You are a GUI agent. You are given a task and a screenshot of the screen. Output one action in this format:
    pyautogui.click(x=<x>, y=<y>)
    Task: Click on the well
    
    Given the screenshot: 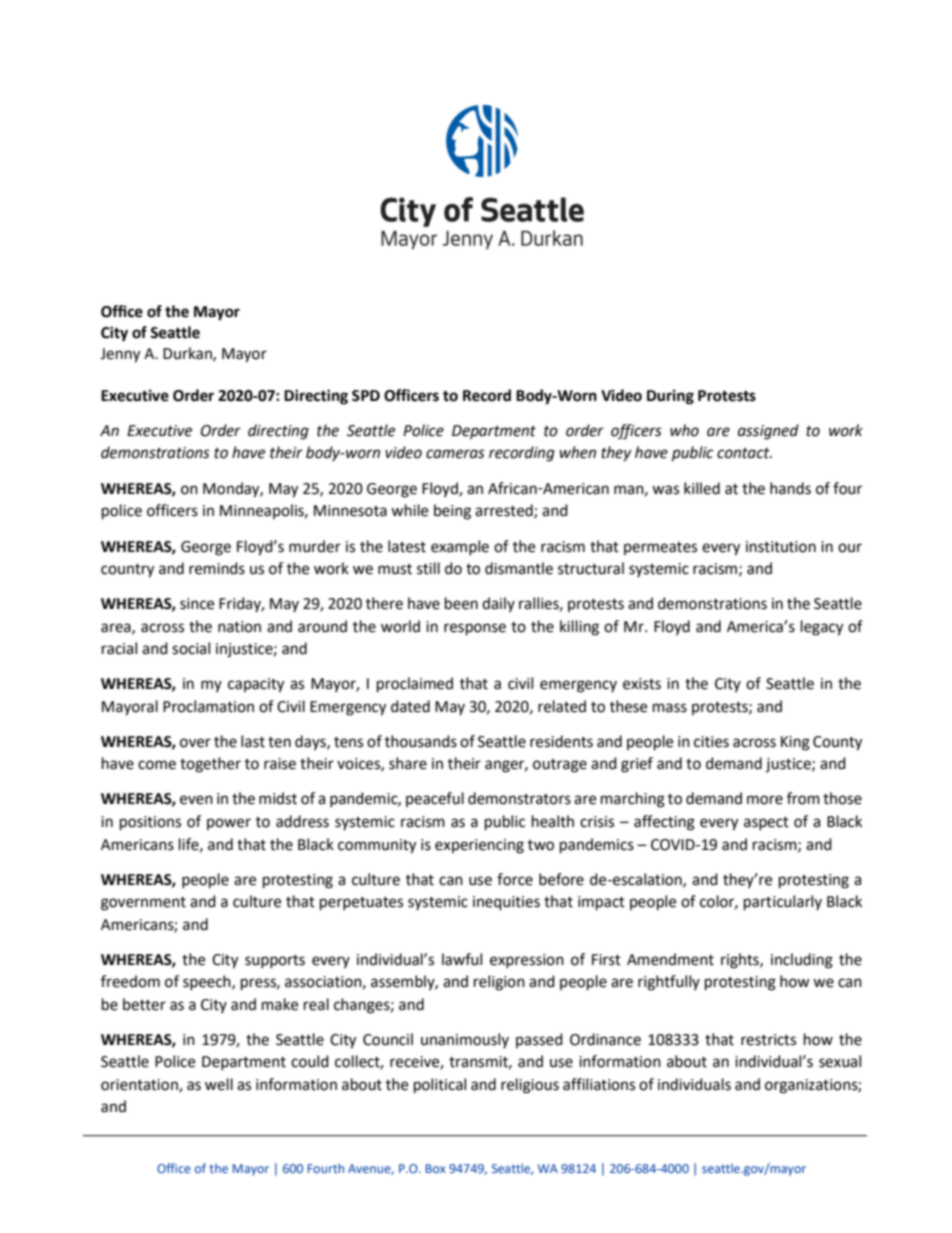 What is the action you would take?
    pyautogui.click(x=219, y=1084)
